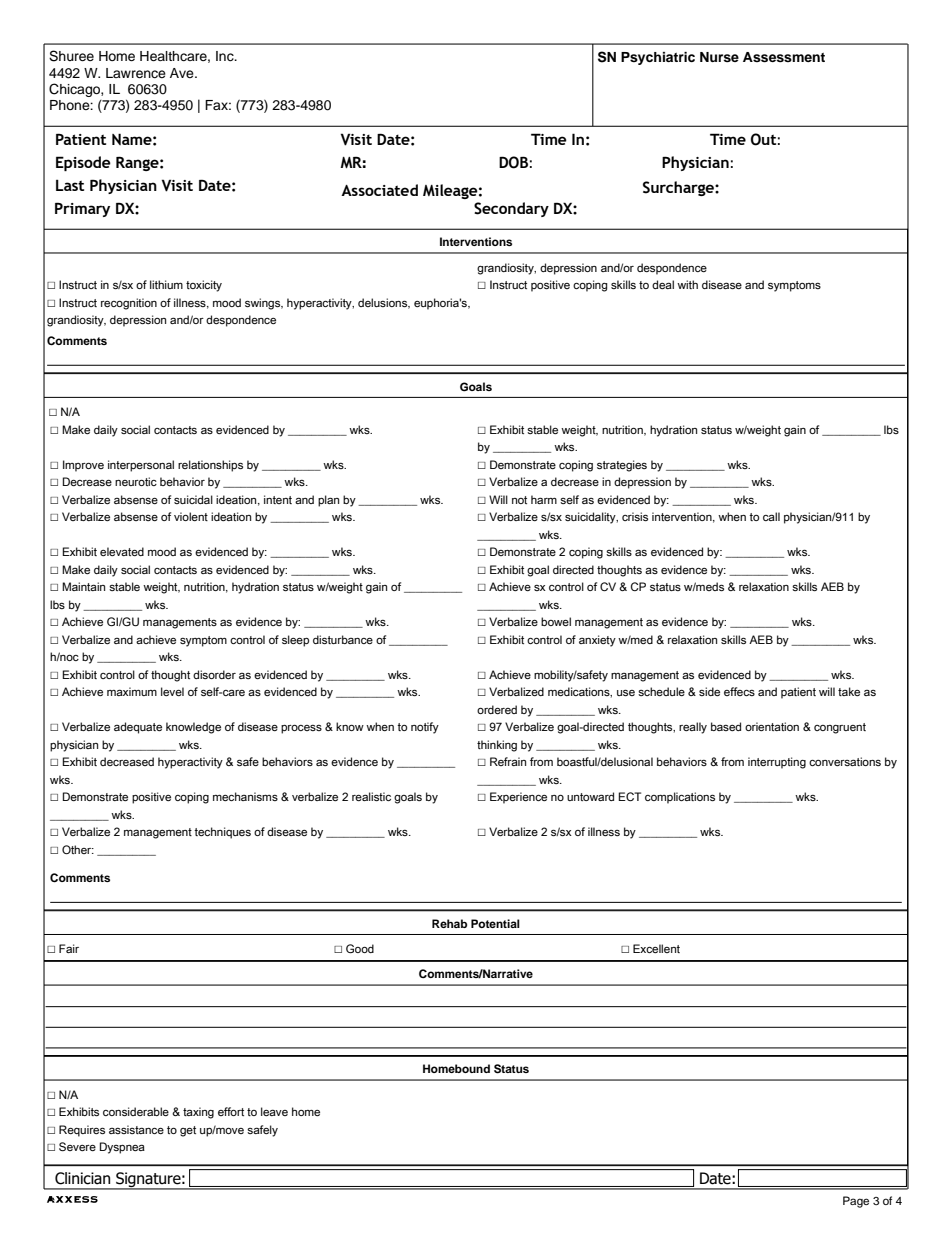  Describe the element at coordinates (556, 621) in the image. I see `bowel` at that location.
